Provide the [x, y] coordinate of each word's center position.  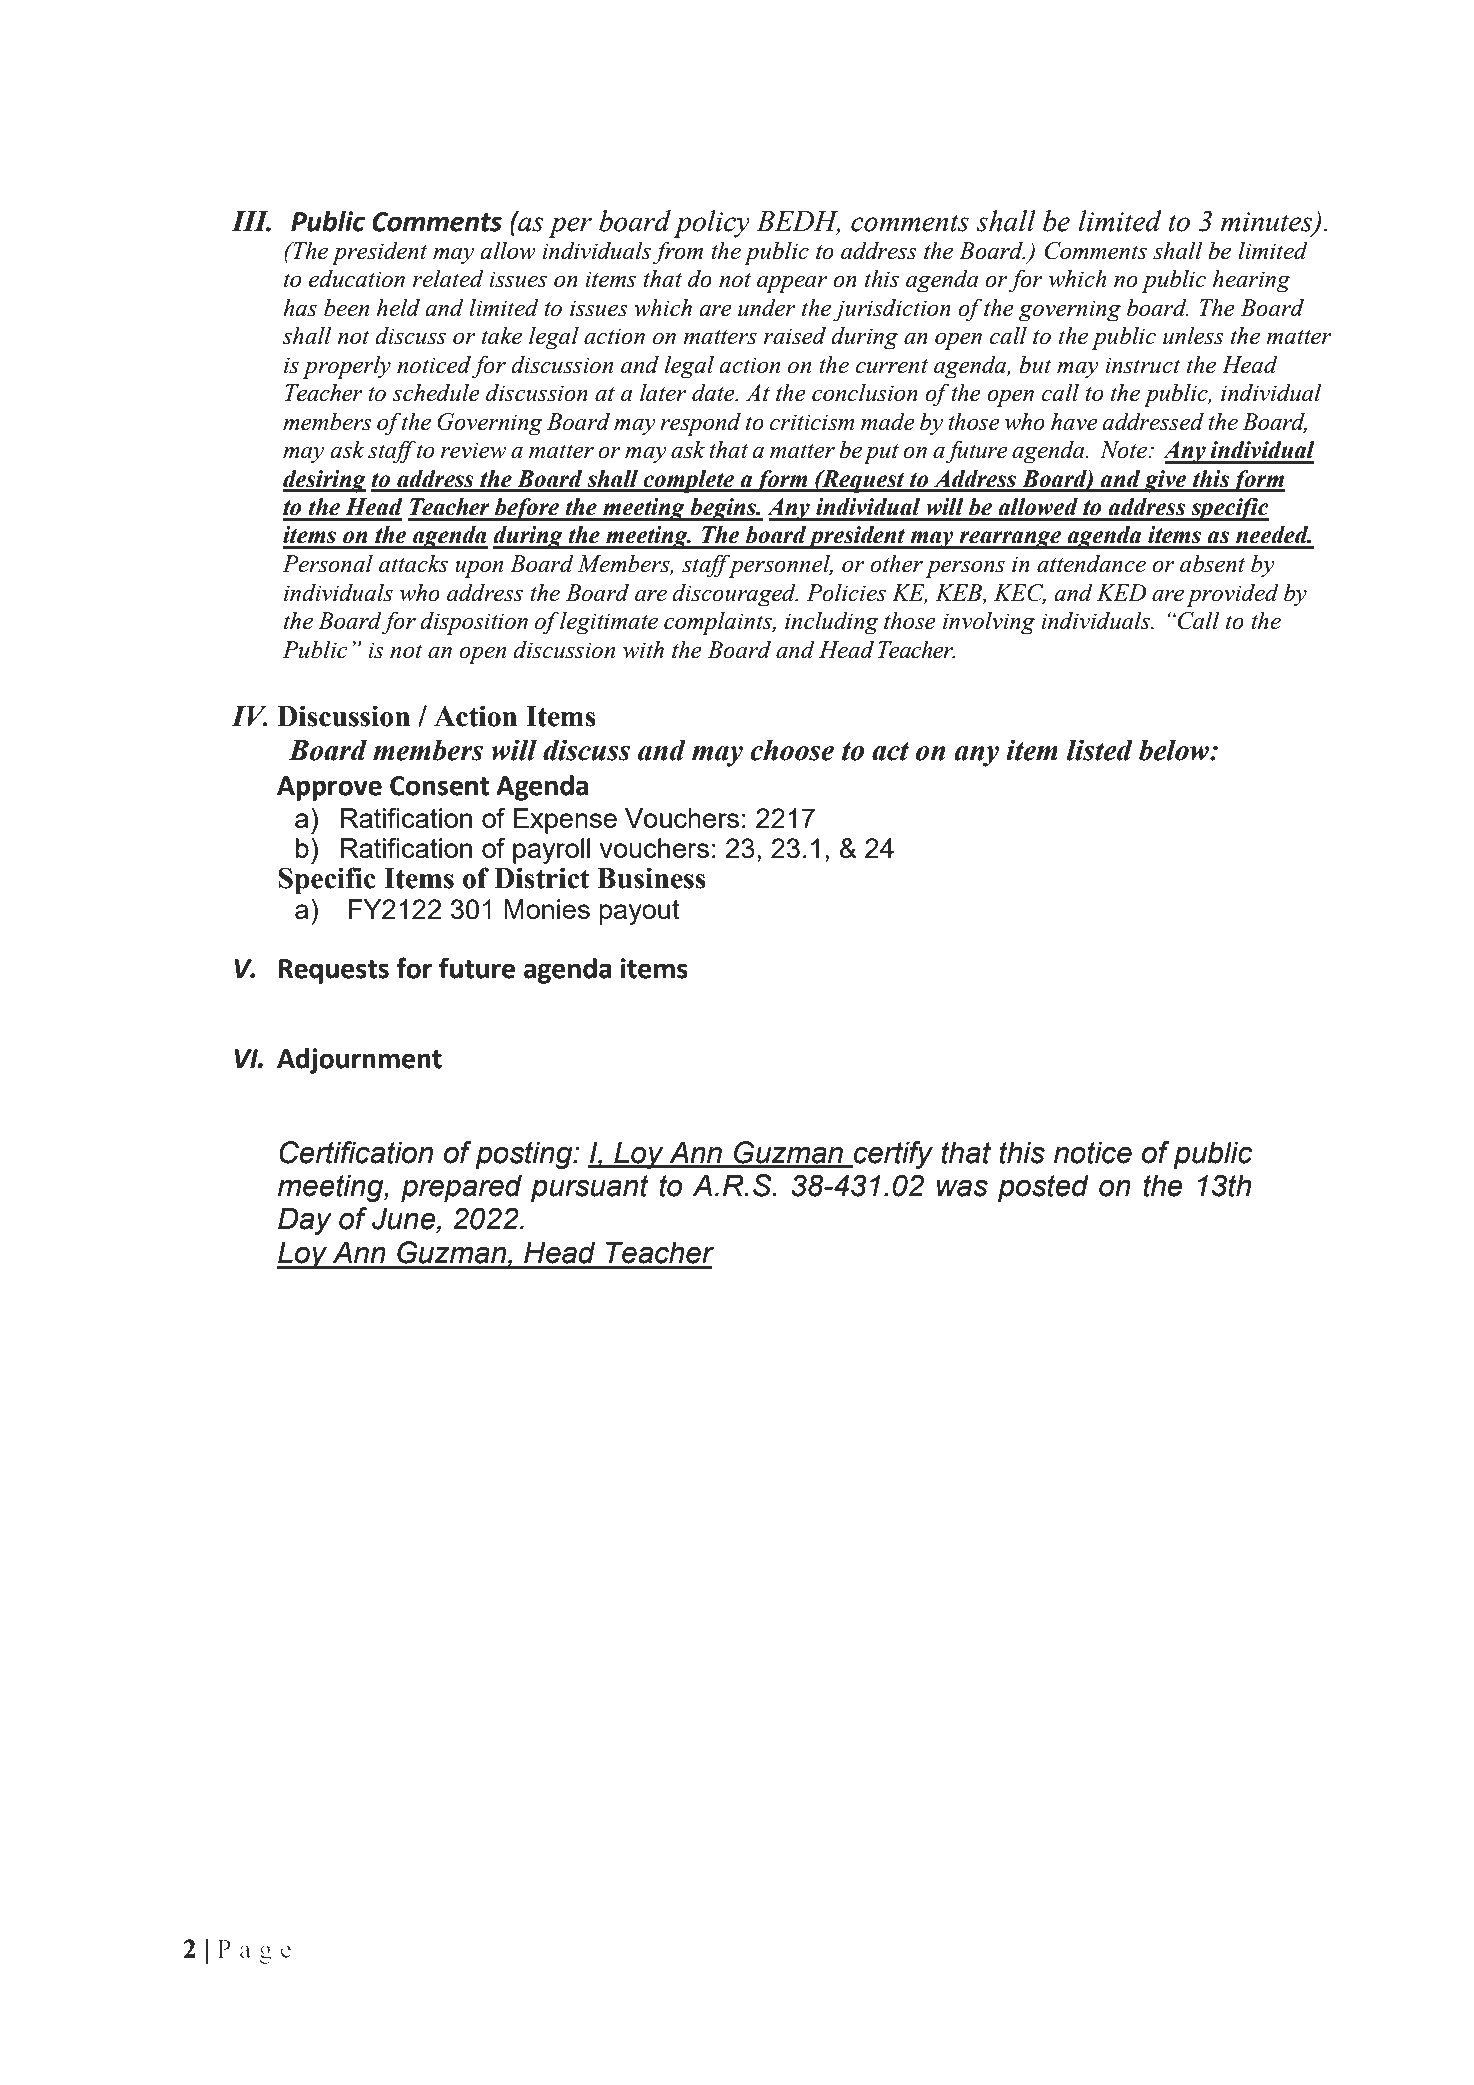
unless [1193, 335]
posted [1043, 1188]
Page [254, 1951]
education [357, 279]
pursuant [590, 1188]
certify [892, 1155]
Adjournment [359, 1061]
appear [792, 284]
